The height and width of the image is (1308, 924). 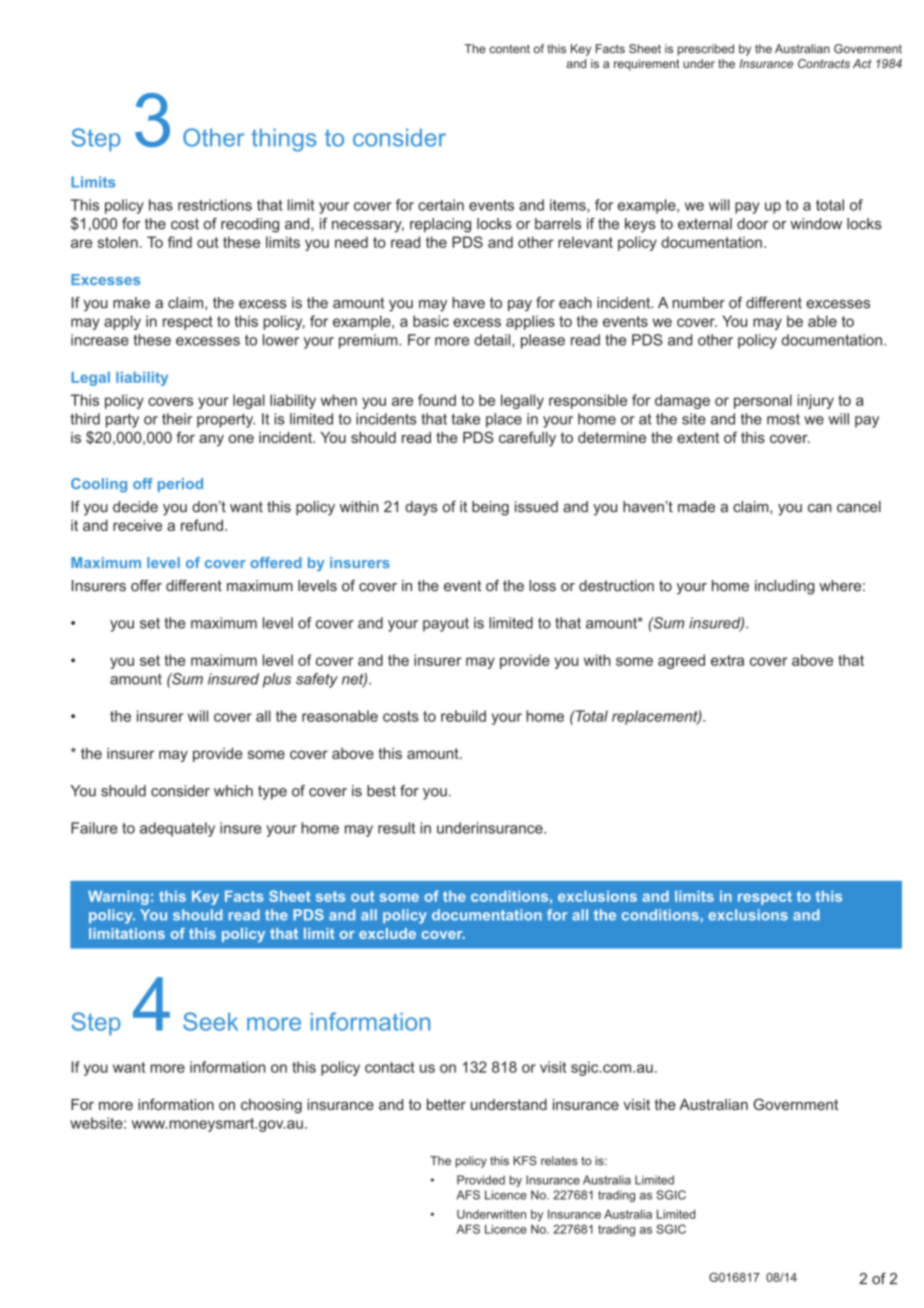 What do you see at coordinates (559, 1161) in the image?
I see `relates` at bounding box center [559, 1161].
